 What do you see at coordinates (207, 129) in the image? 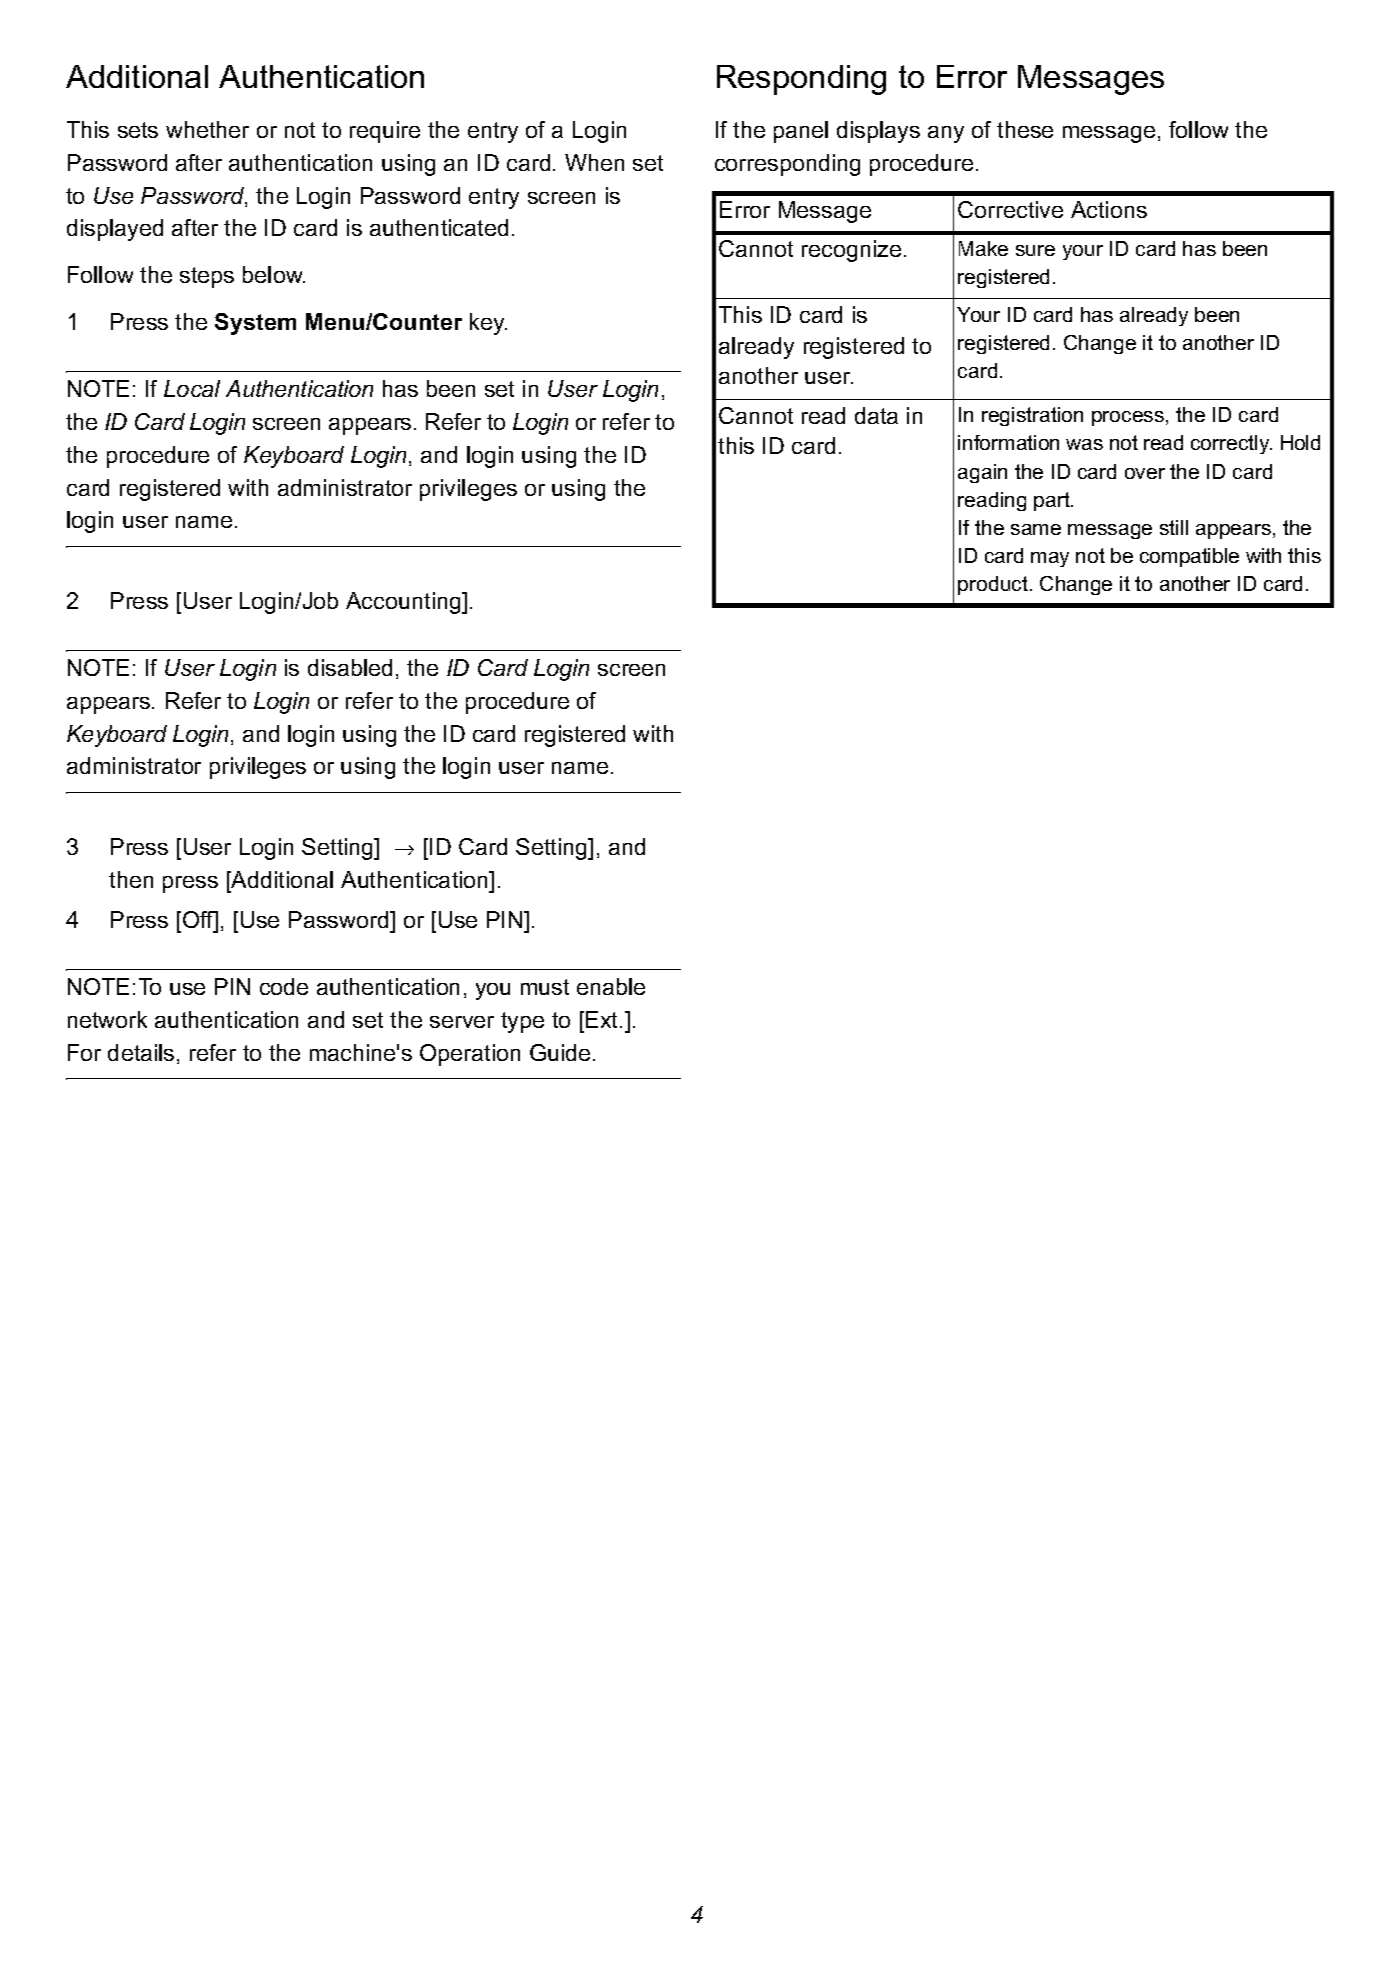
I see `whether` at bounding box center [207, 129].
